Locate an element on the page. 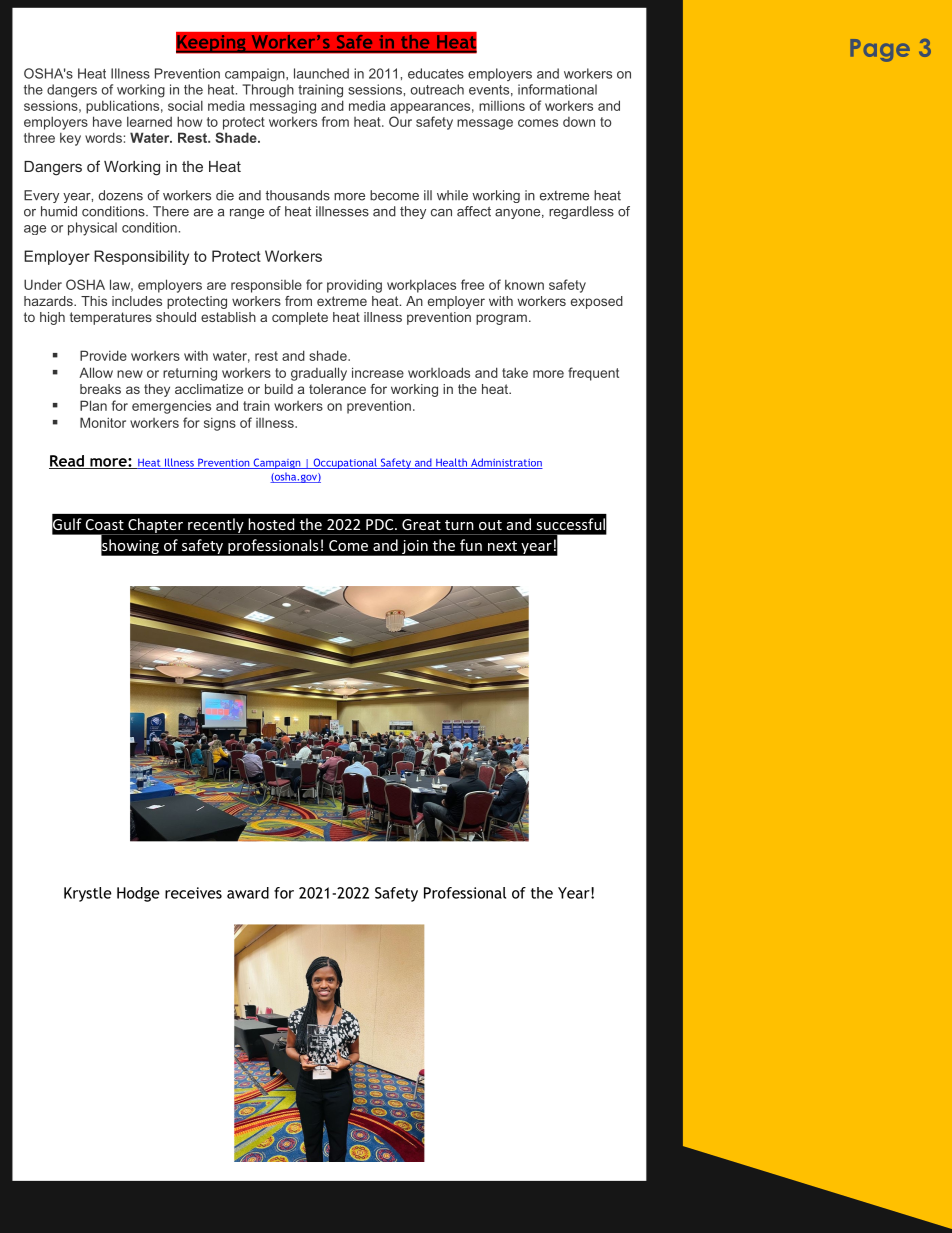 The image size is (952, 1233). informational is located at coordinates (557, 89).
